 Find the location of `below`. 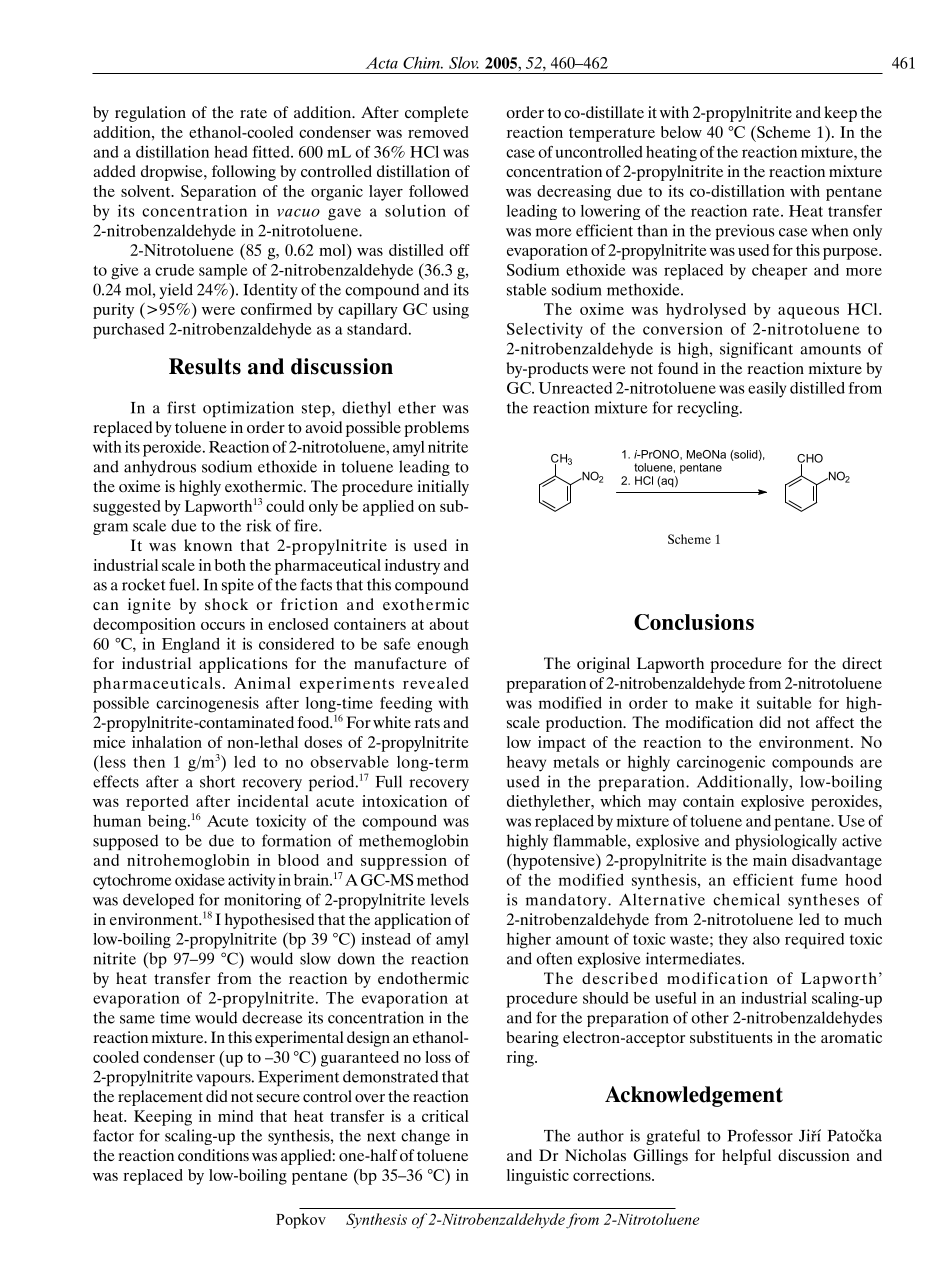

below is located at coordinates (681, 132).
